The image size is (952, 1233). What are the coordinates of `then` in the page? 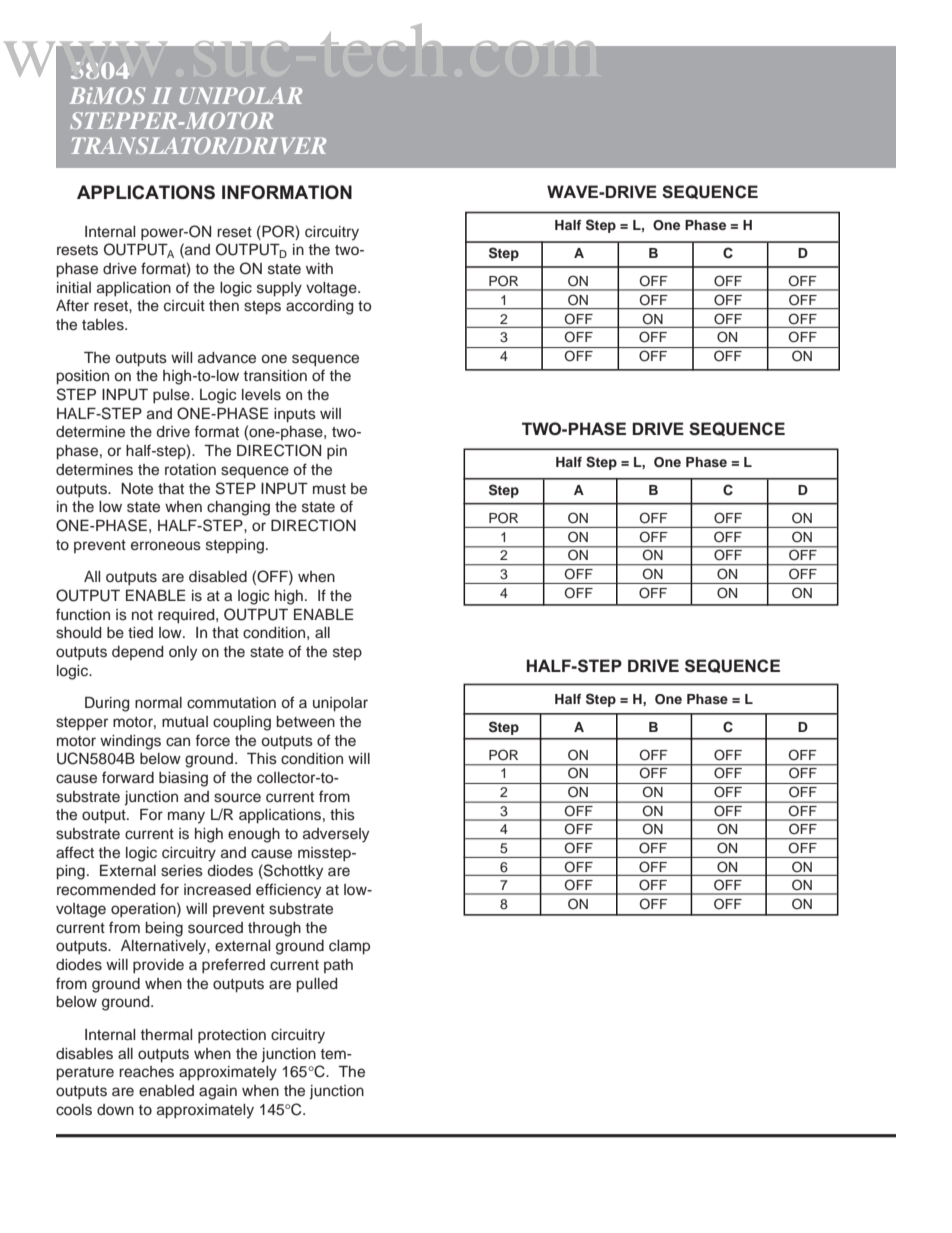 It's located at (224, 306).
